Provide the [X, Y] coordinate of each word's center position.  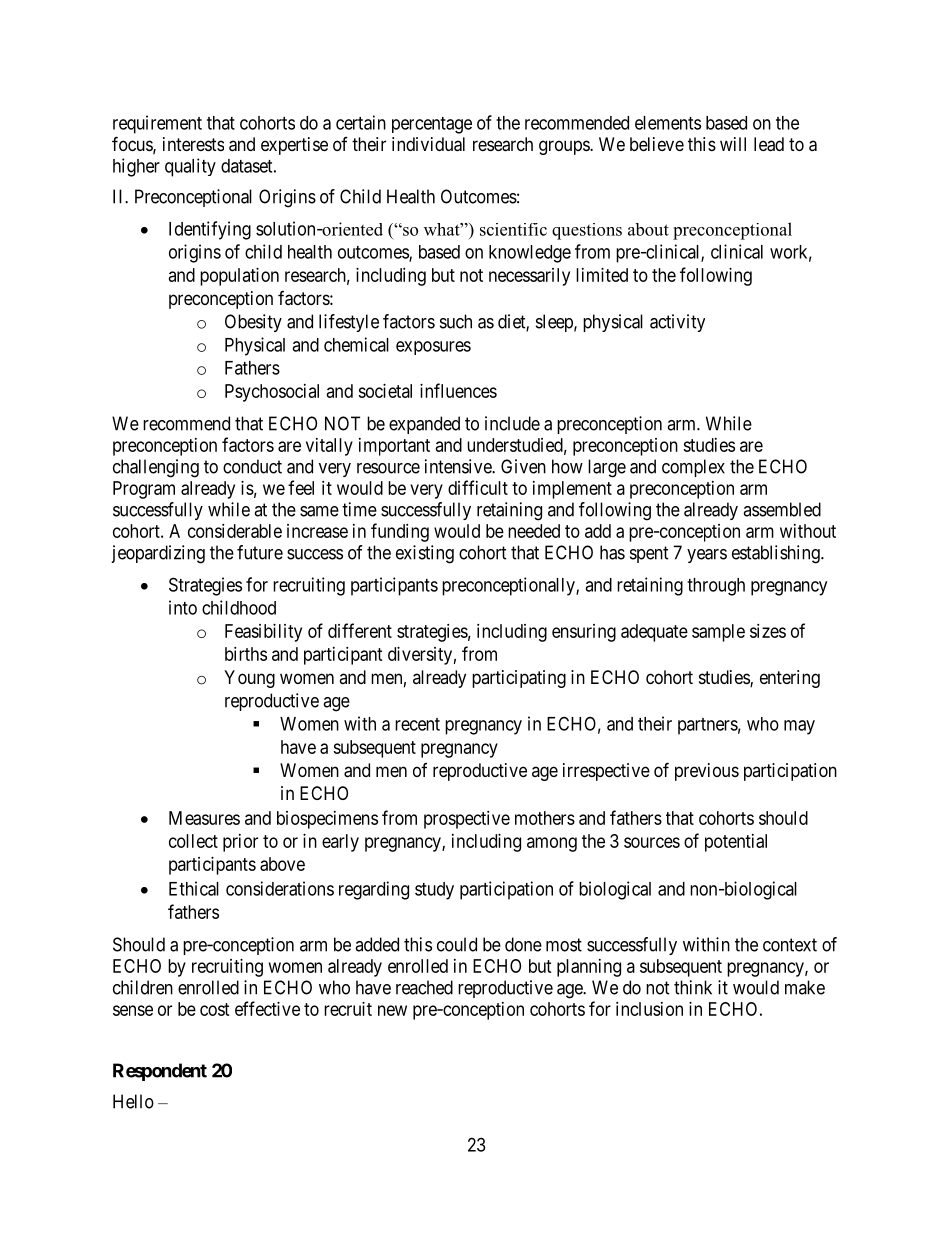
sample [718, 633]
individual [428, 144]
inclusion [649, 1009]
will [733, 144]
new [392, 1010]
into [183, 607]
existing [425, 554]
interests [193, 144]
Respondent [160, 1072]
